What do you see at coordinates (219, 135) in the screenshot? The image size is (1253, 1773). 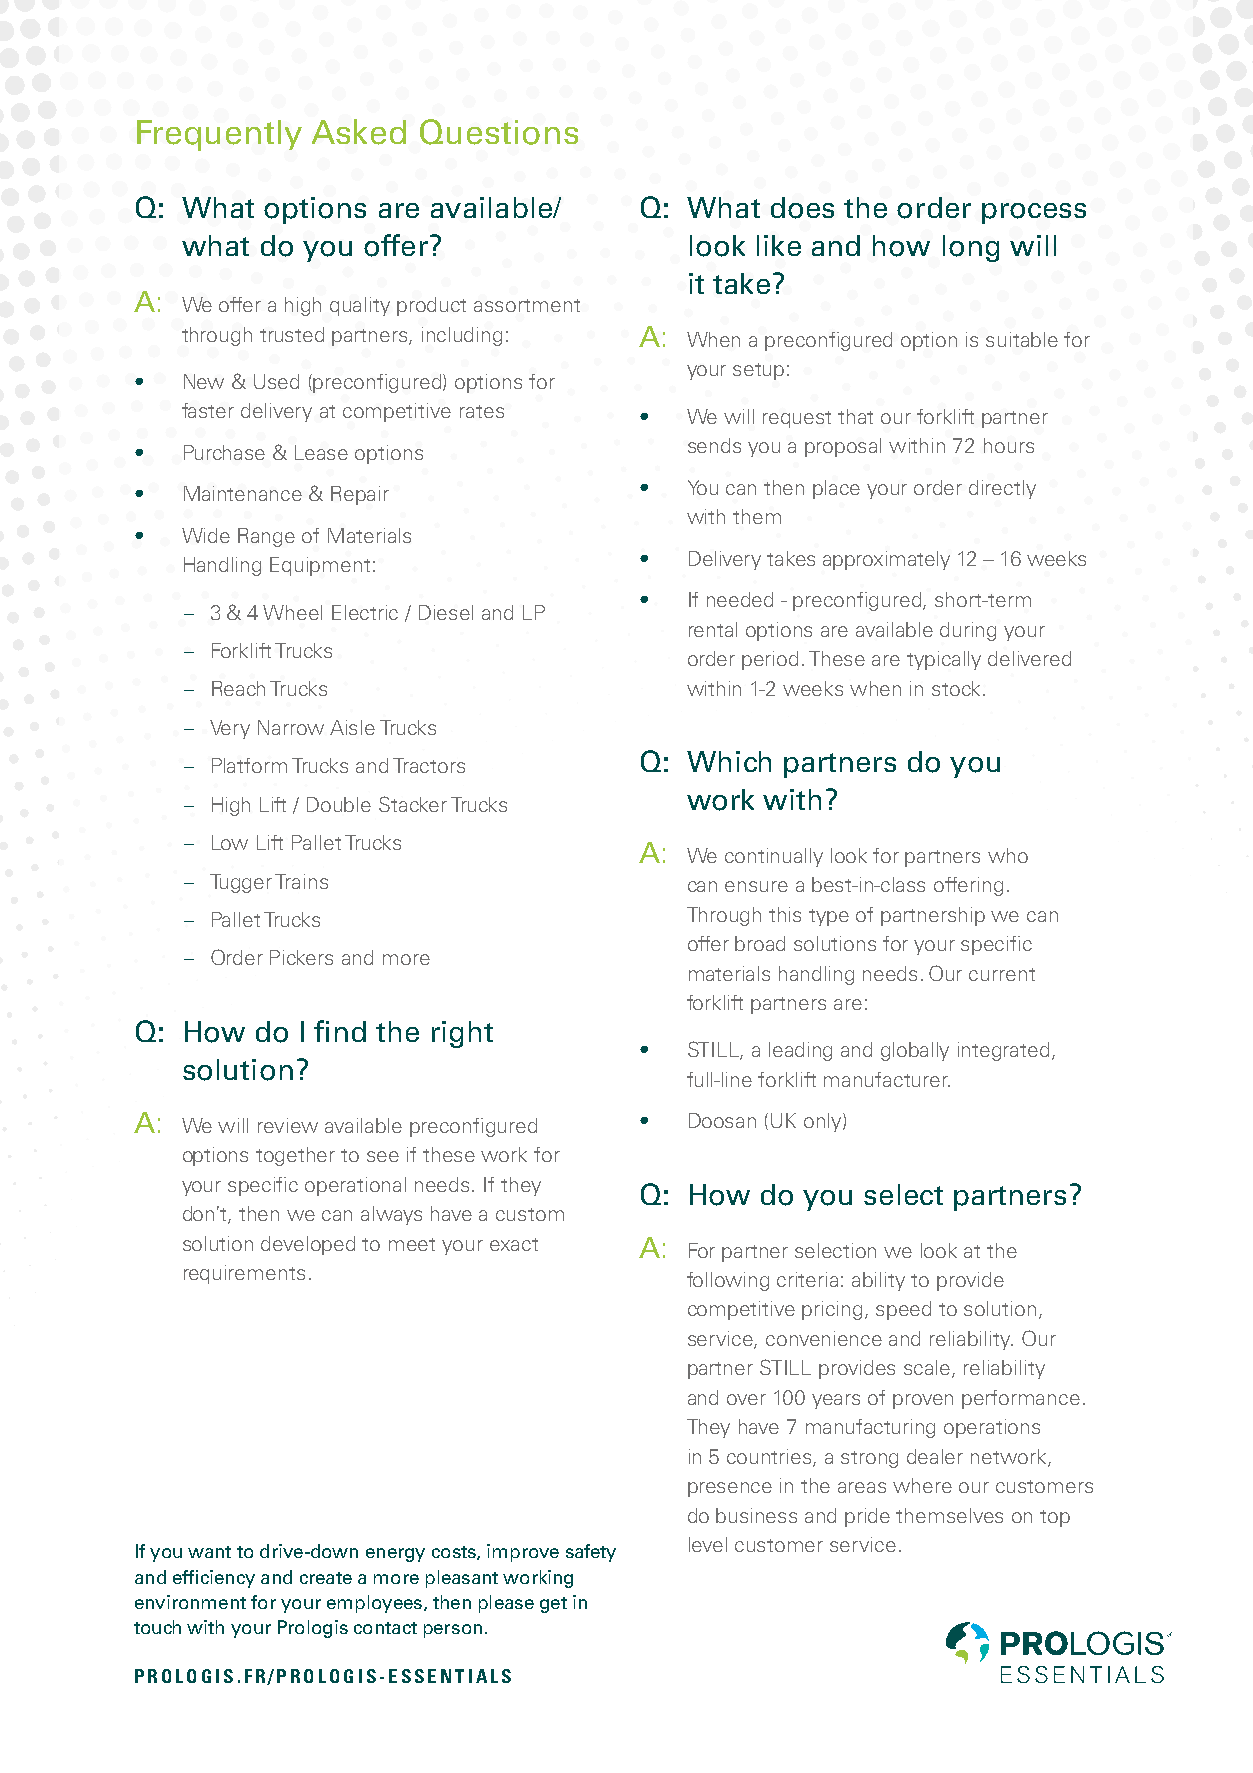 I see `Frequently` at bounding box center [219, 135].
